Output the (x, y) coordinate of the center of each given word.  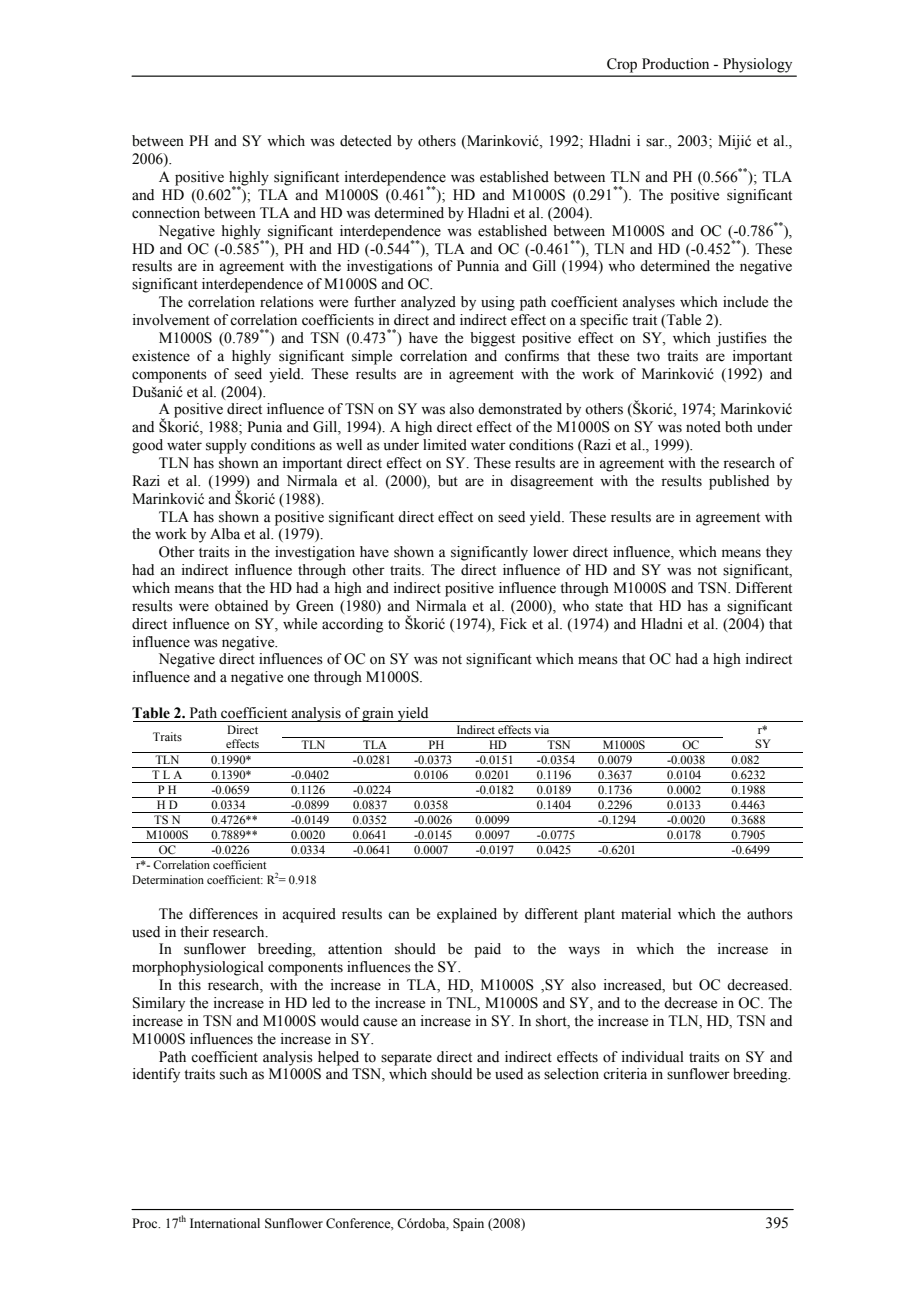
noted (703, 427)
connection (166, 213)
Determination (168, 879)
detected (366, 141)
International (225, 1223)
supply (226, 446)
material (646, 914)
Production (675, 64)
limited (445, 445)
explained (467, 915)
